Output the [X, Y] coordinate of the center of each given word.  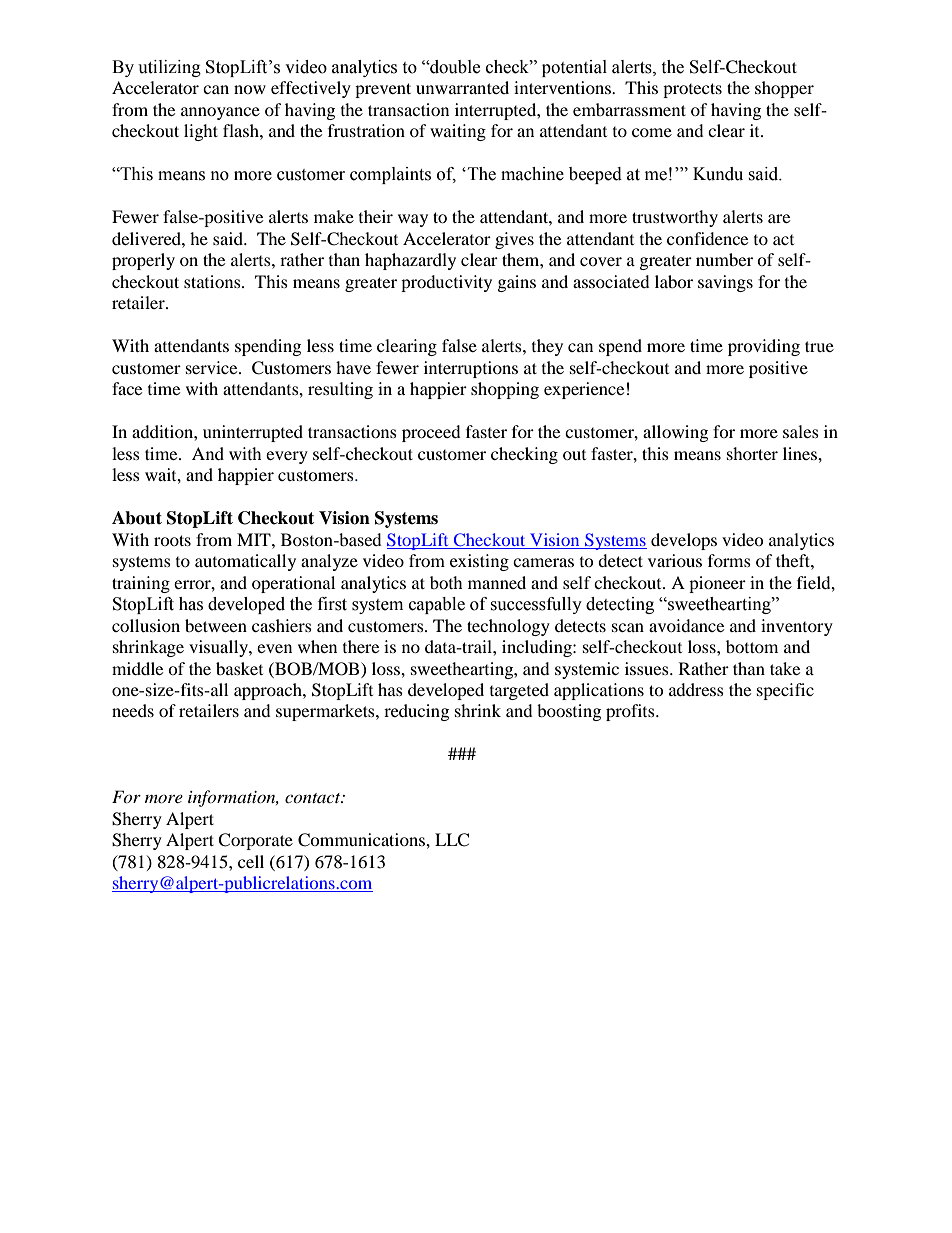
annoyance [220, 113]
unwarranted [462, 87]
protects [692, 90]
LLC [452, 840]
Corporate [255, 841]
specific [785, 691]
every [287, 457]
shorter [752, 453]
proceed [431, 433]
